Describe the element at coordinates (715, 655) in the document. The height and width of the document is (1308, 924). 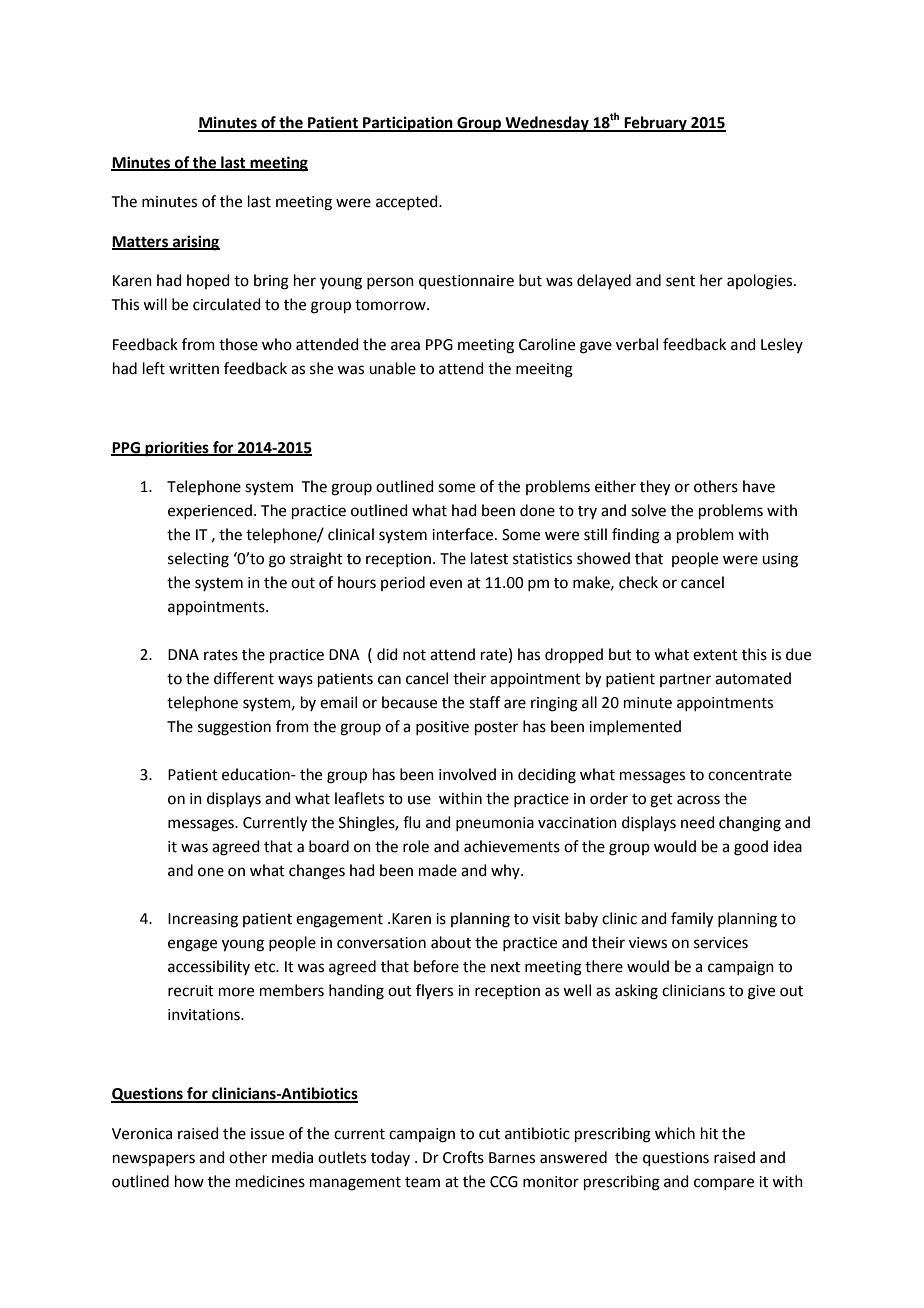
I see `extent` at that location.
